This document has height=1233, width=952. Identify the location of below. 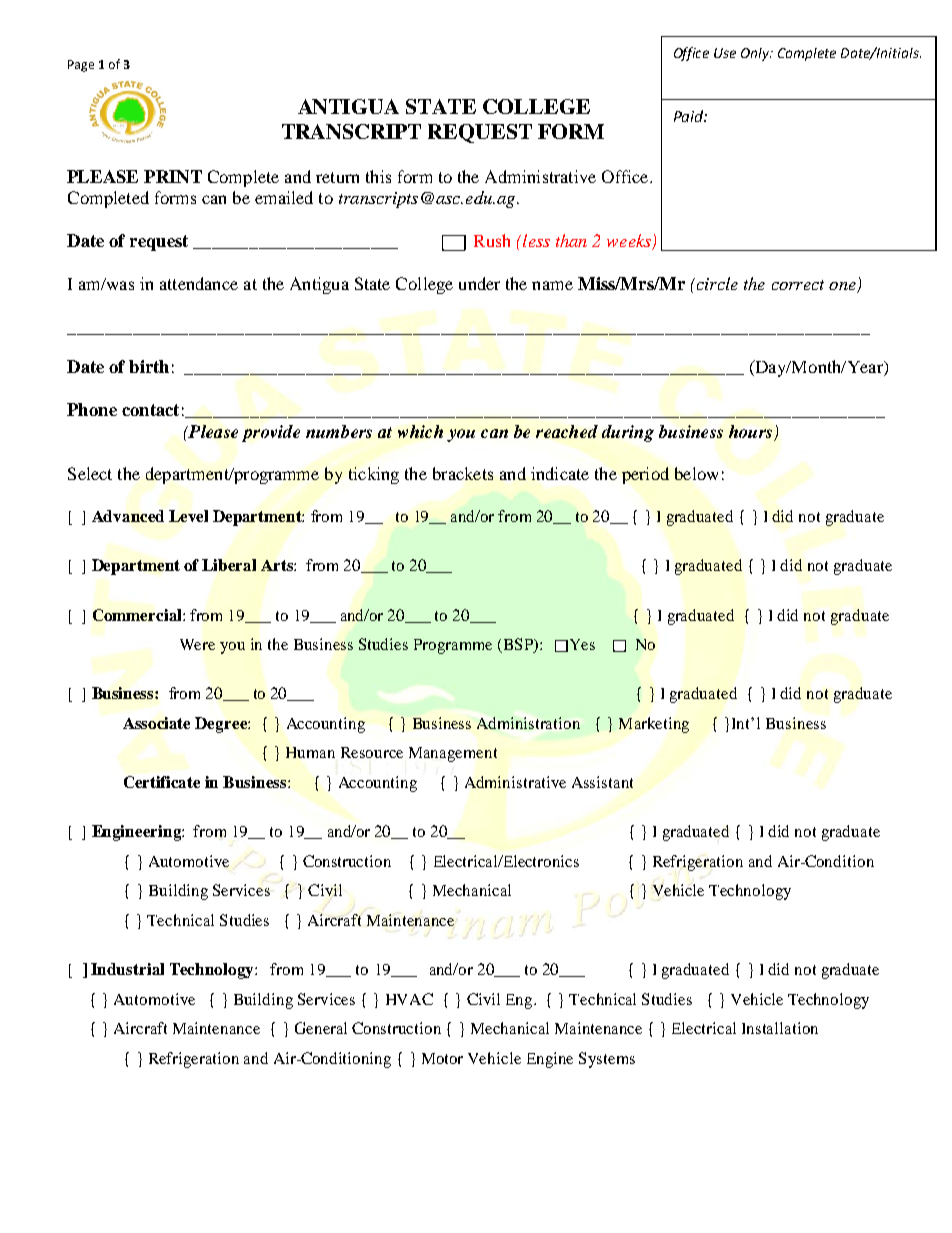
(696, 473).
